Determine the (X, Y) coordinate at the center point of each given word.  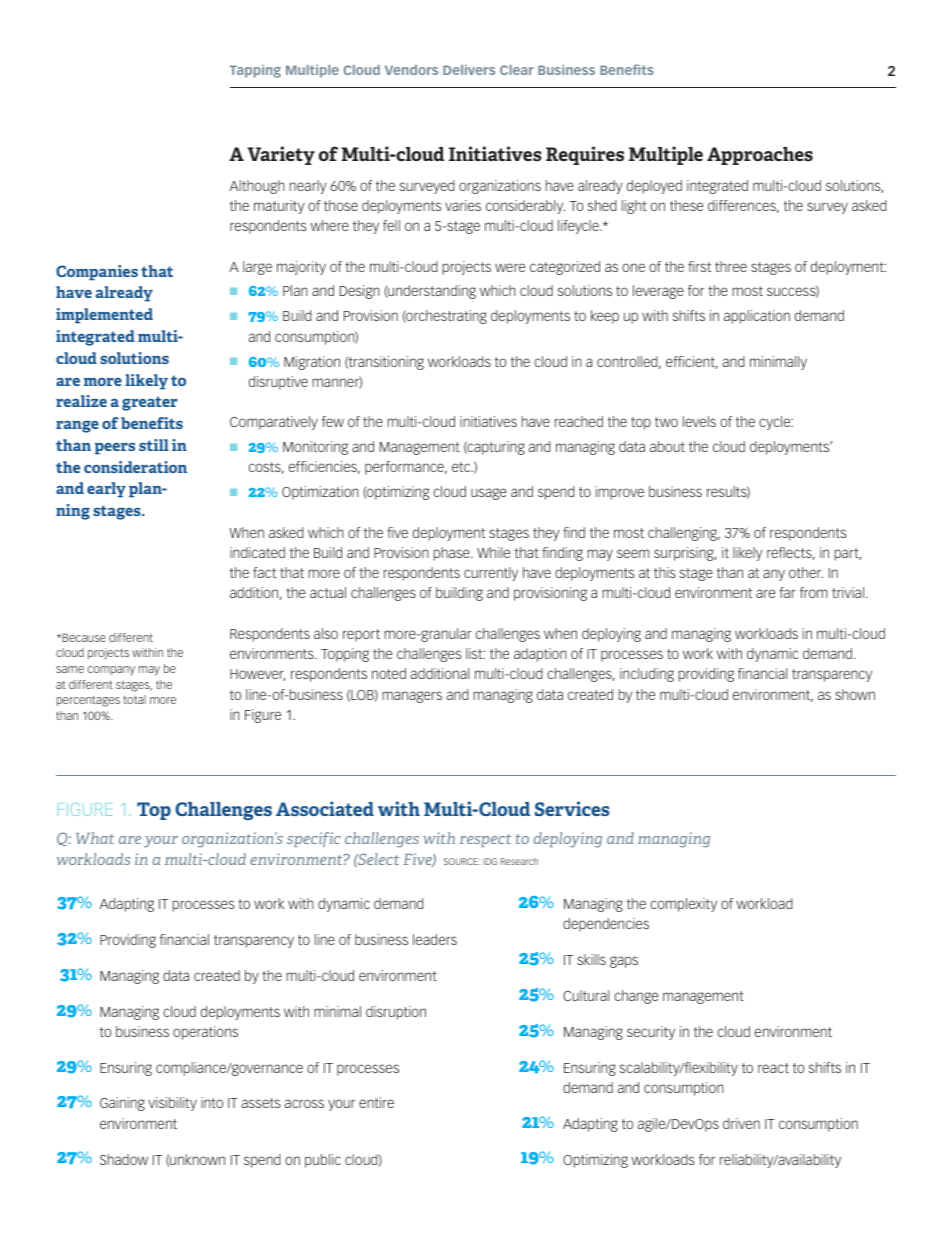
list (475, 653)
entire (376, 1102)
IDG (490, 861)
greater (150, 403)
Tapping (255, 71)
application (757, 317)
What (95, 838)
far (787, 592)
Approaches (760, 156)
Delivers (469, 70)
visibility (172, 1104)
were (510, 267)
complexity (683, 905)
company (111, 670)
